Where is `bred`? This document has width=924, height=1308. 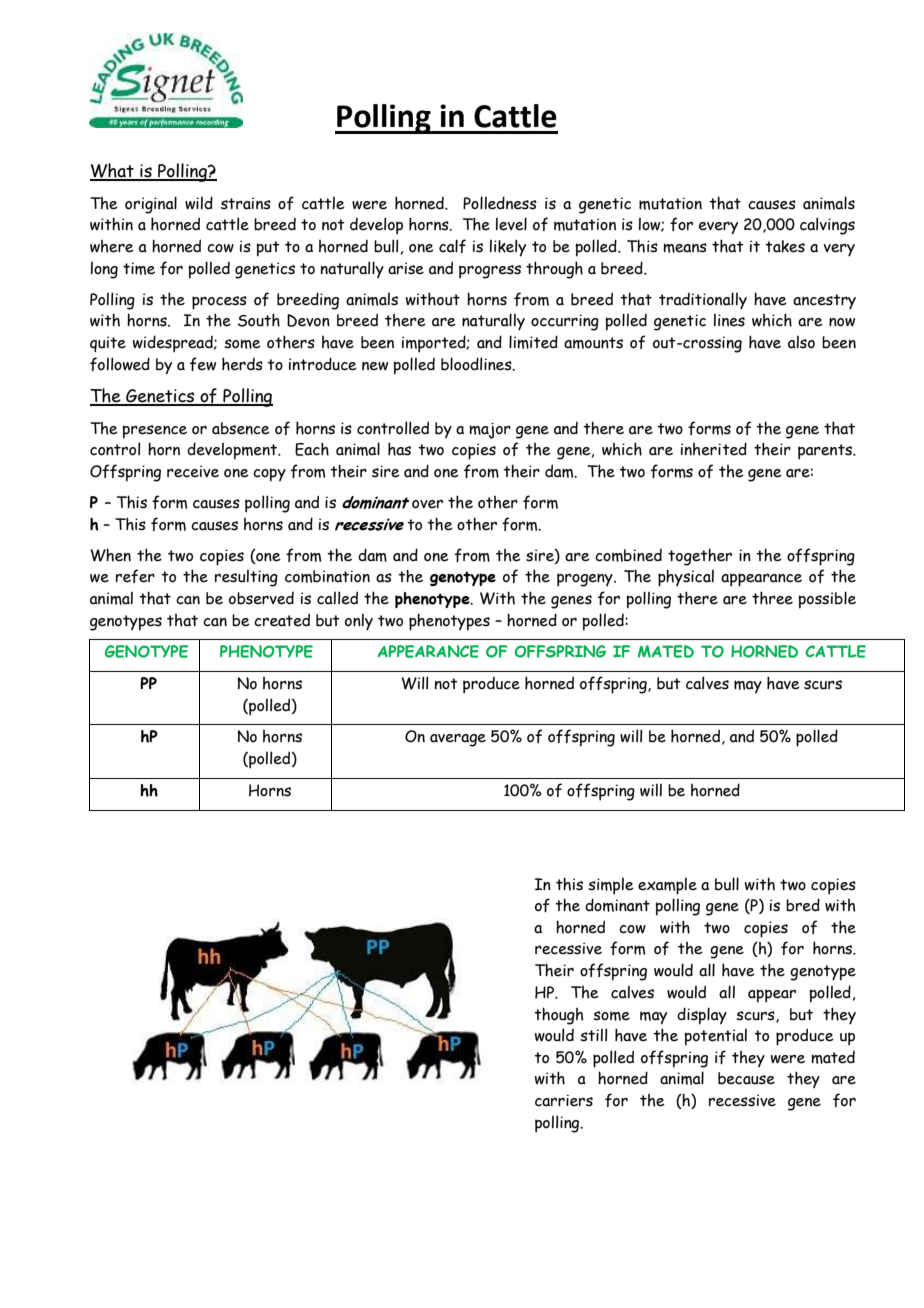 bred is located at coordinates (803, 905).
